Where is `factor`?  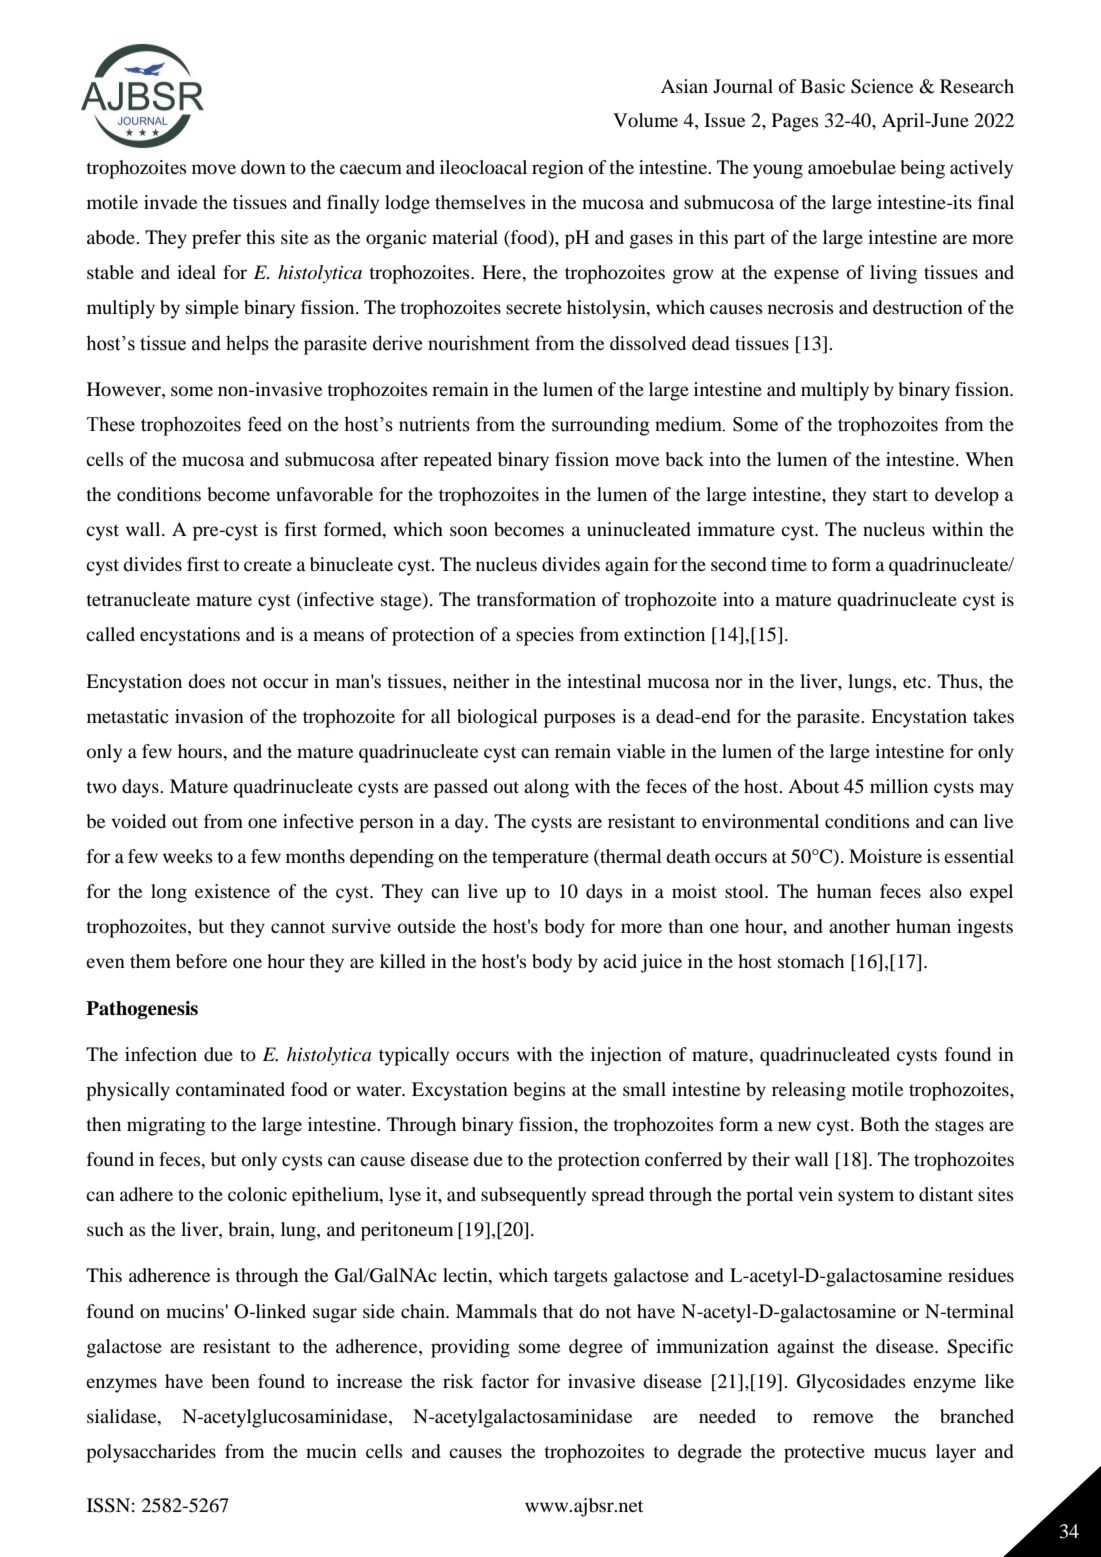
factor is located at coordinates (505, 1381).
